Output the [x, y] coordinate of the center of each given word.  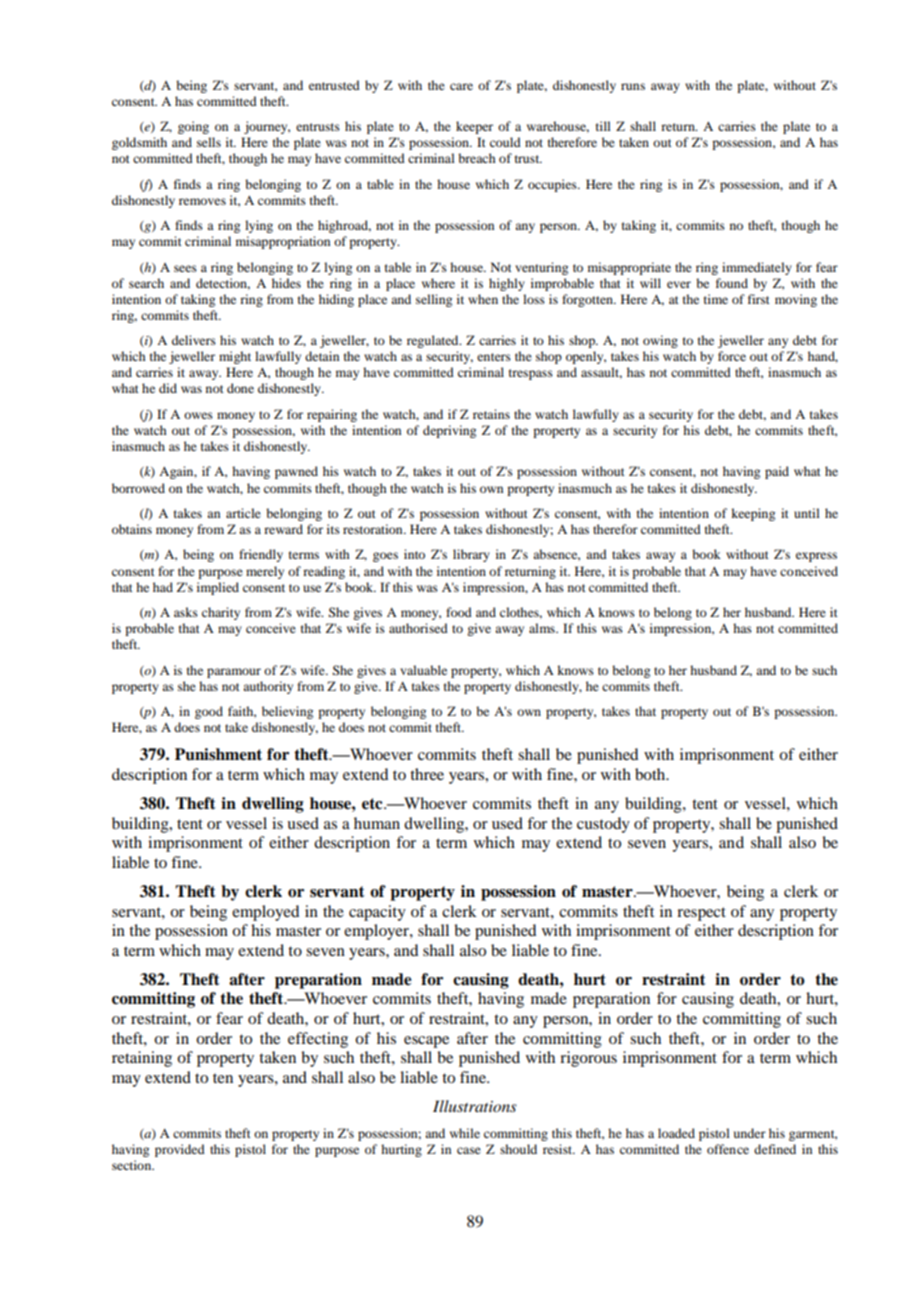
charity [221, 613]
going [193, 127]
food [459, 612]
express [816, 557]
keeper [474, 127]
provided [180, 1150]
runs [633, 86]
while [465, 1133]
